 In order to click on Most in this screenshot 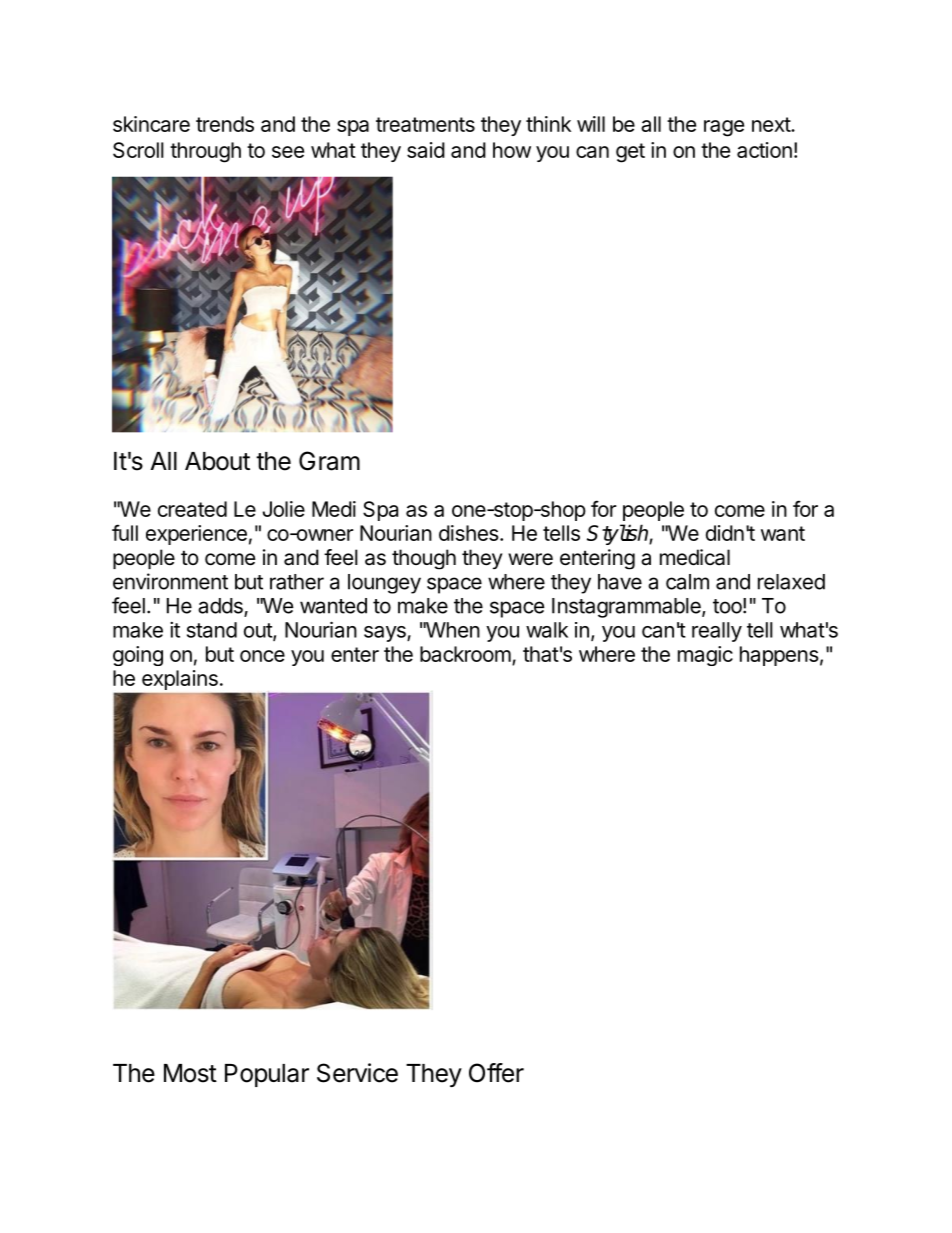, I will do `click(190, 1073)`.
